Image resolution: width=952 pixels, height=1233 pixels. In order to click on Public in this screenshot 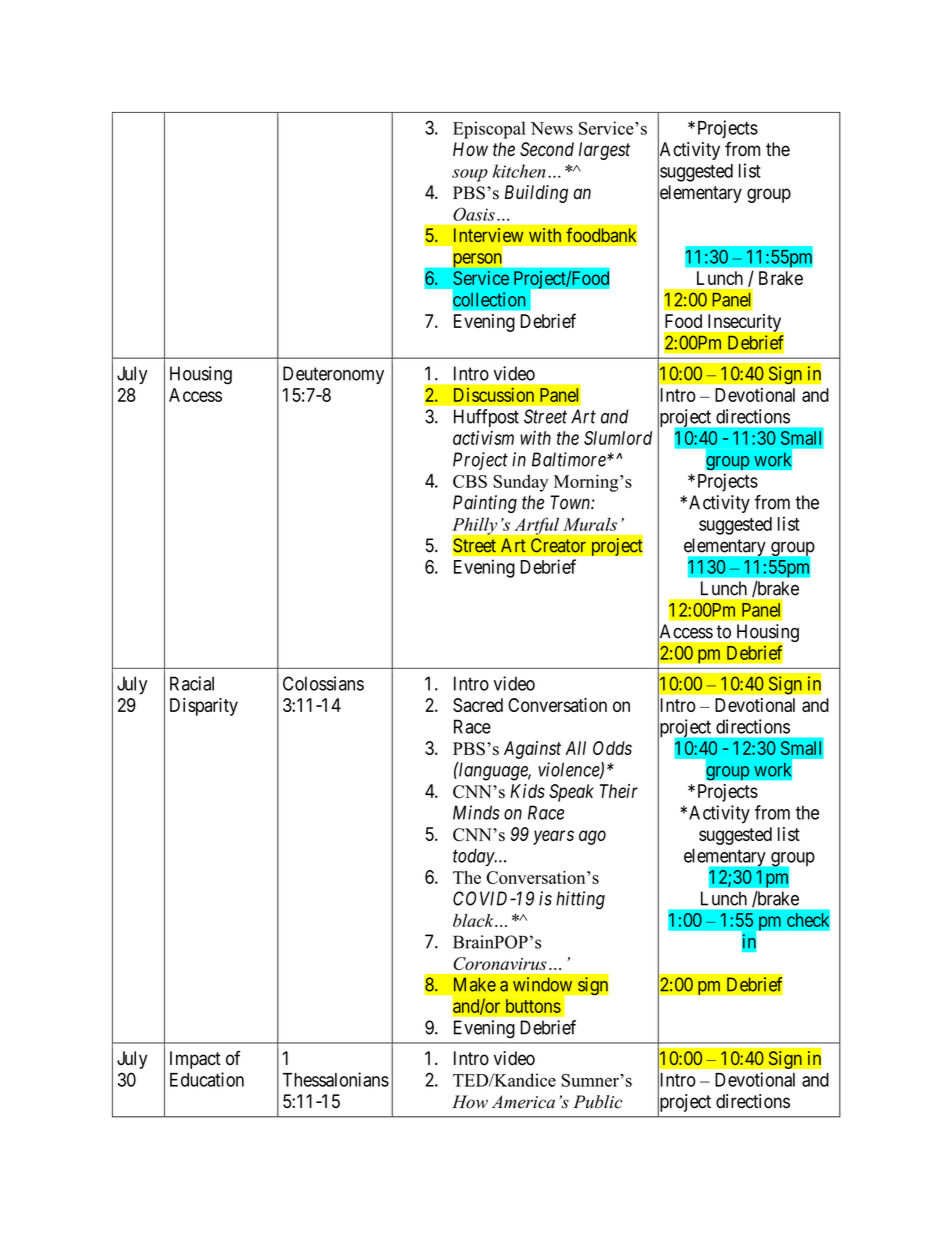, I will do `click(597, 1102)`.
